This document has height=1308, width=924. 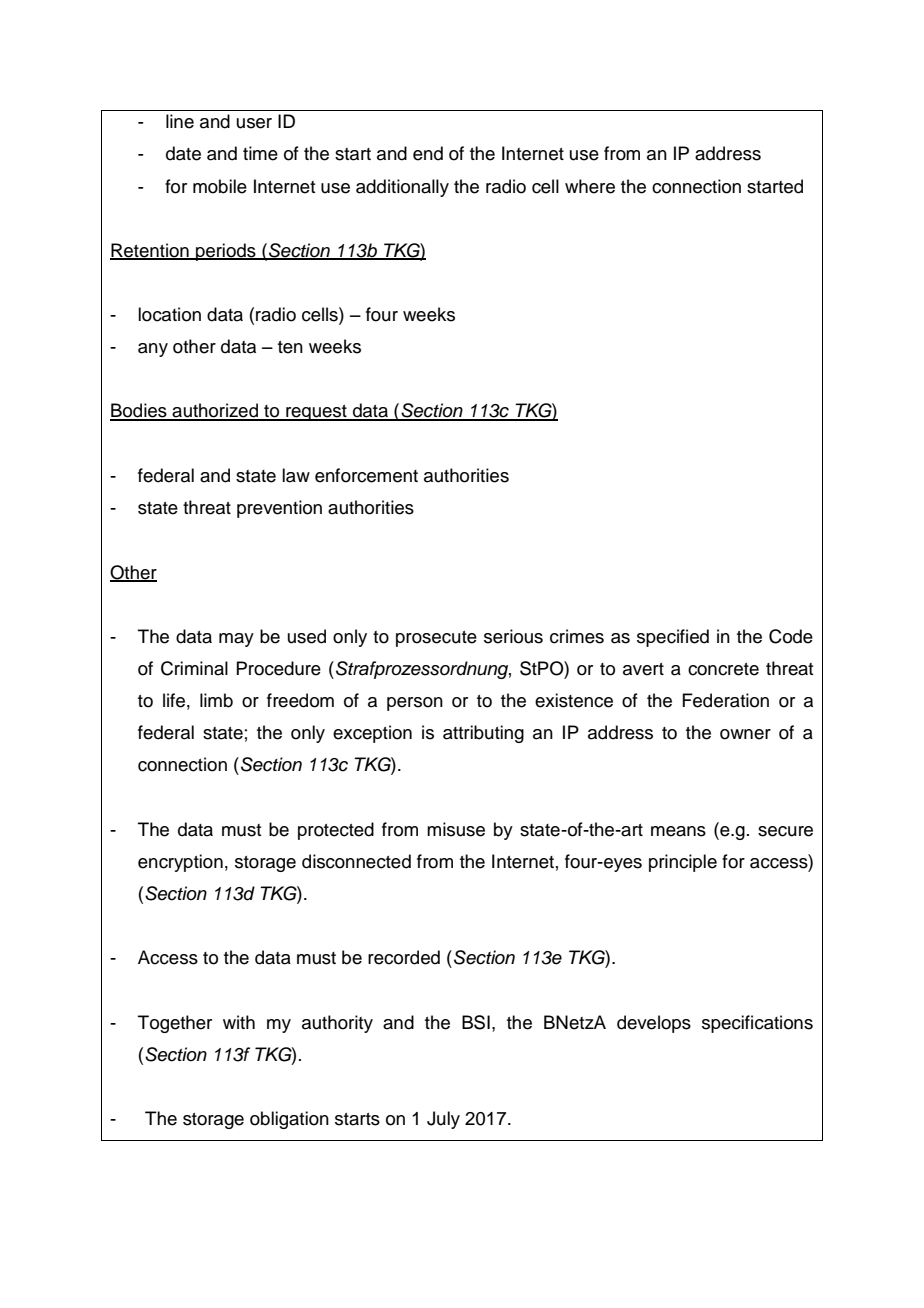 What do you see at coordinates (673, 638) in the document?
I see `specified` at bounding box center [673, 638].
